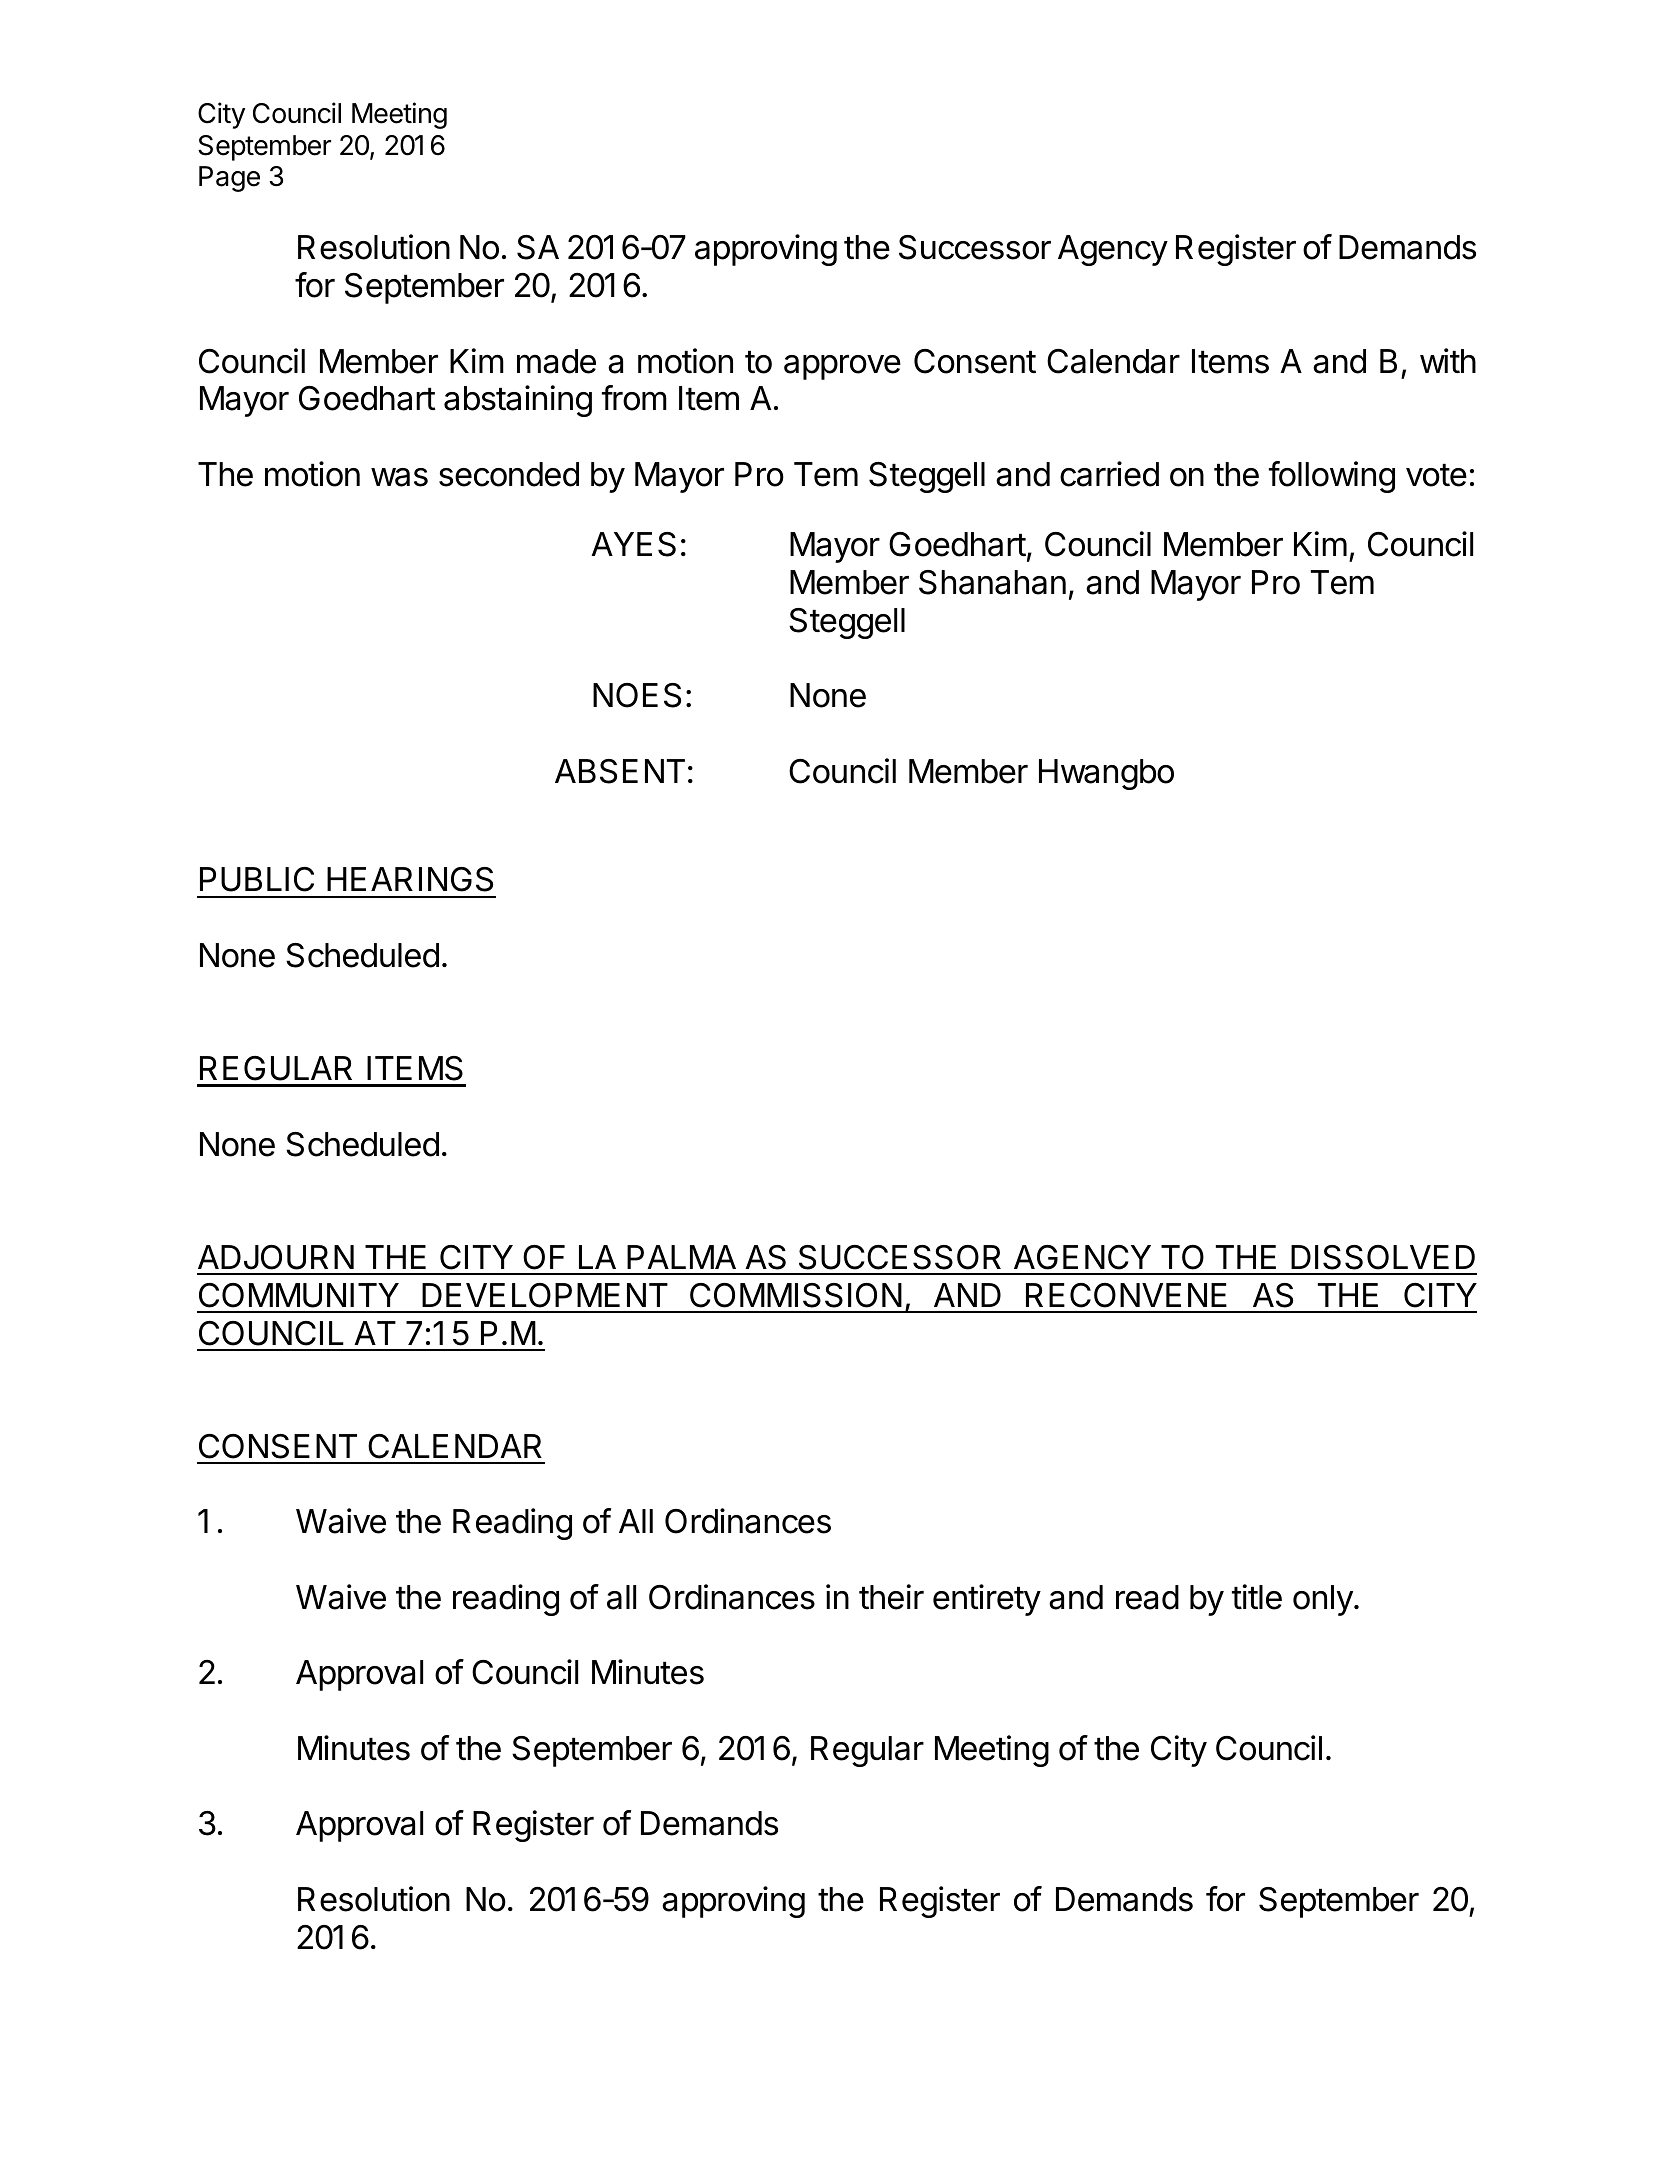 The height and width of the screenshot is (2167, 1674). I want to click on DEVELOPMENT, so click(545, 1295).
